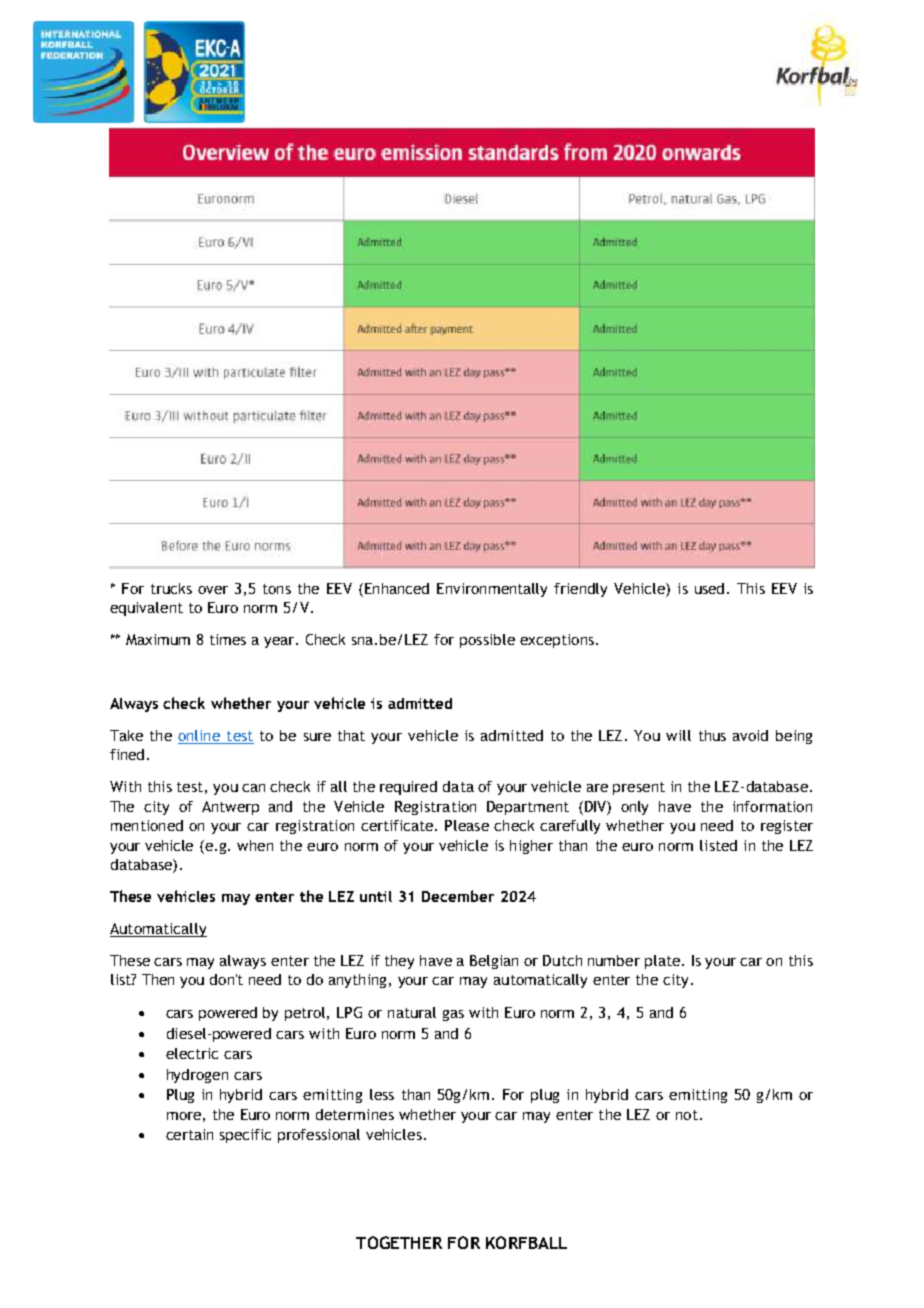 Image resolution: width=924 pixels, height=1308 pixels. I want to click on certain, so click(189, 1134).
